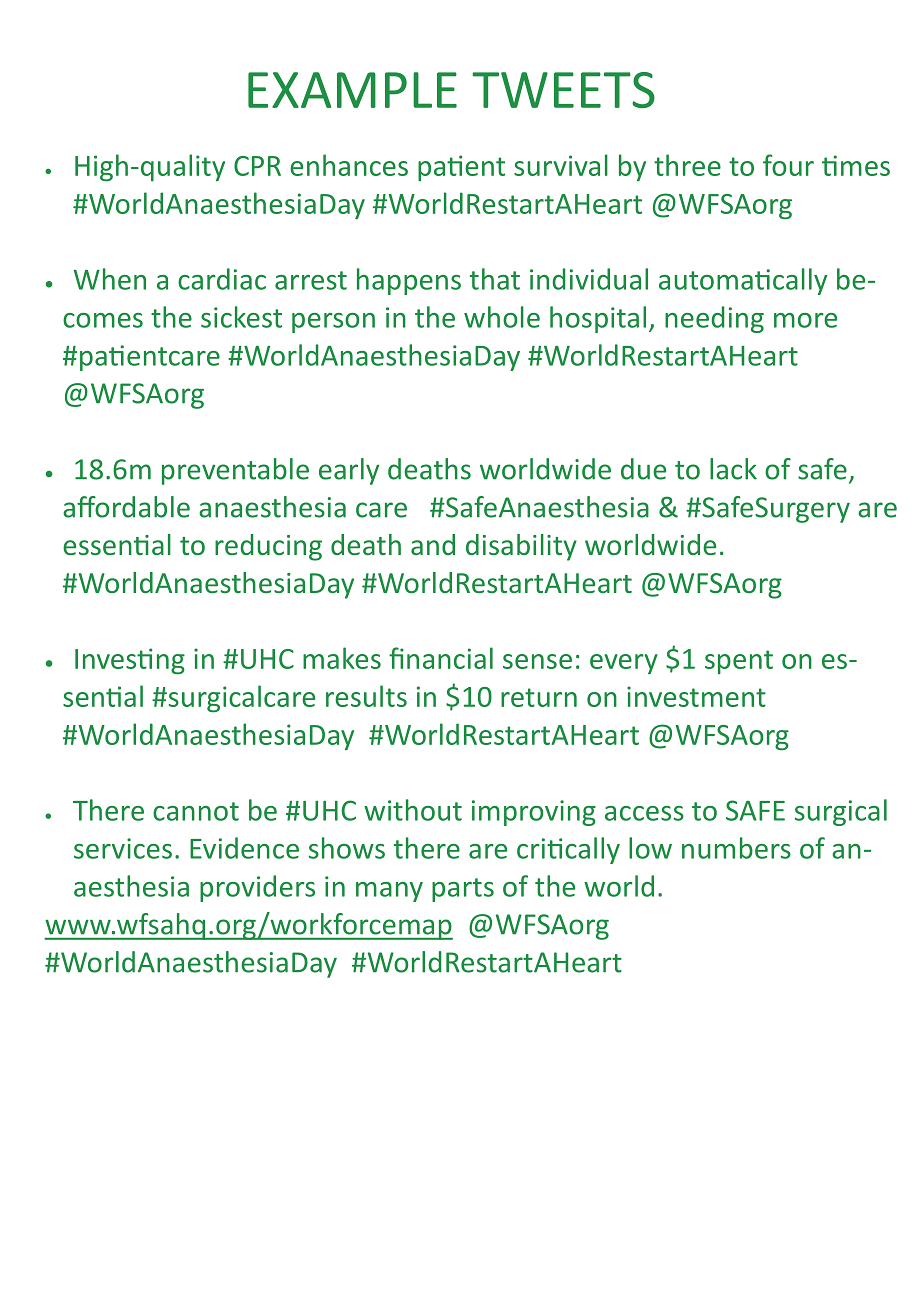 The height and width of the screenshot is (1308, 924). I want to click on sickest, so click(241, 317).
